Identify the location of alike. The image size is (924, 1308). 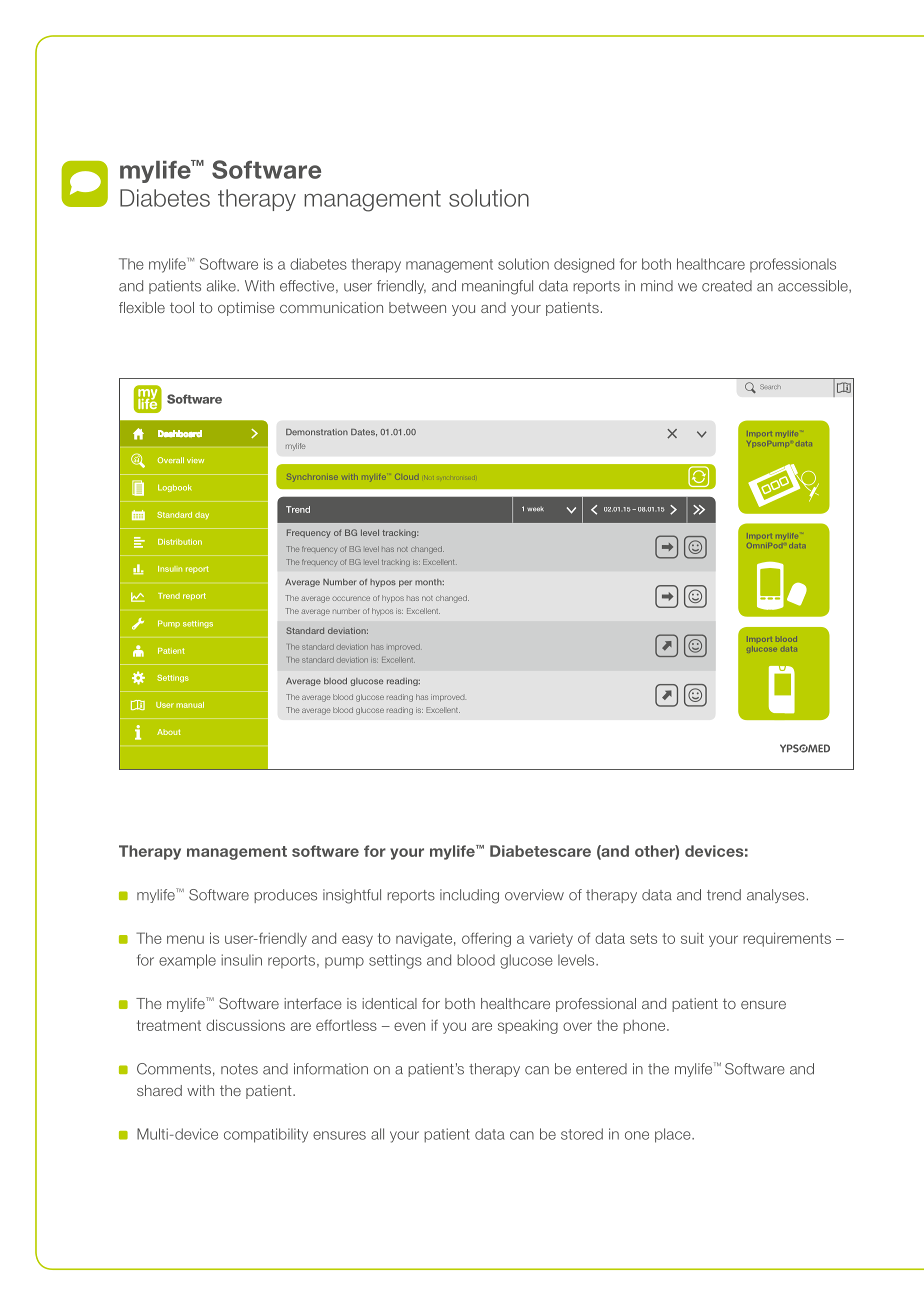
(222, 286).
